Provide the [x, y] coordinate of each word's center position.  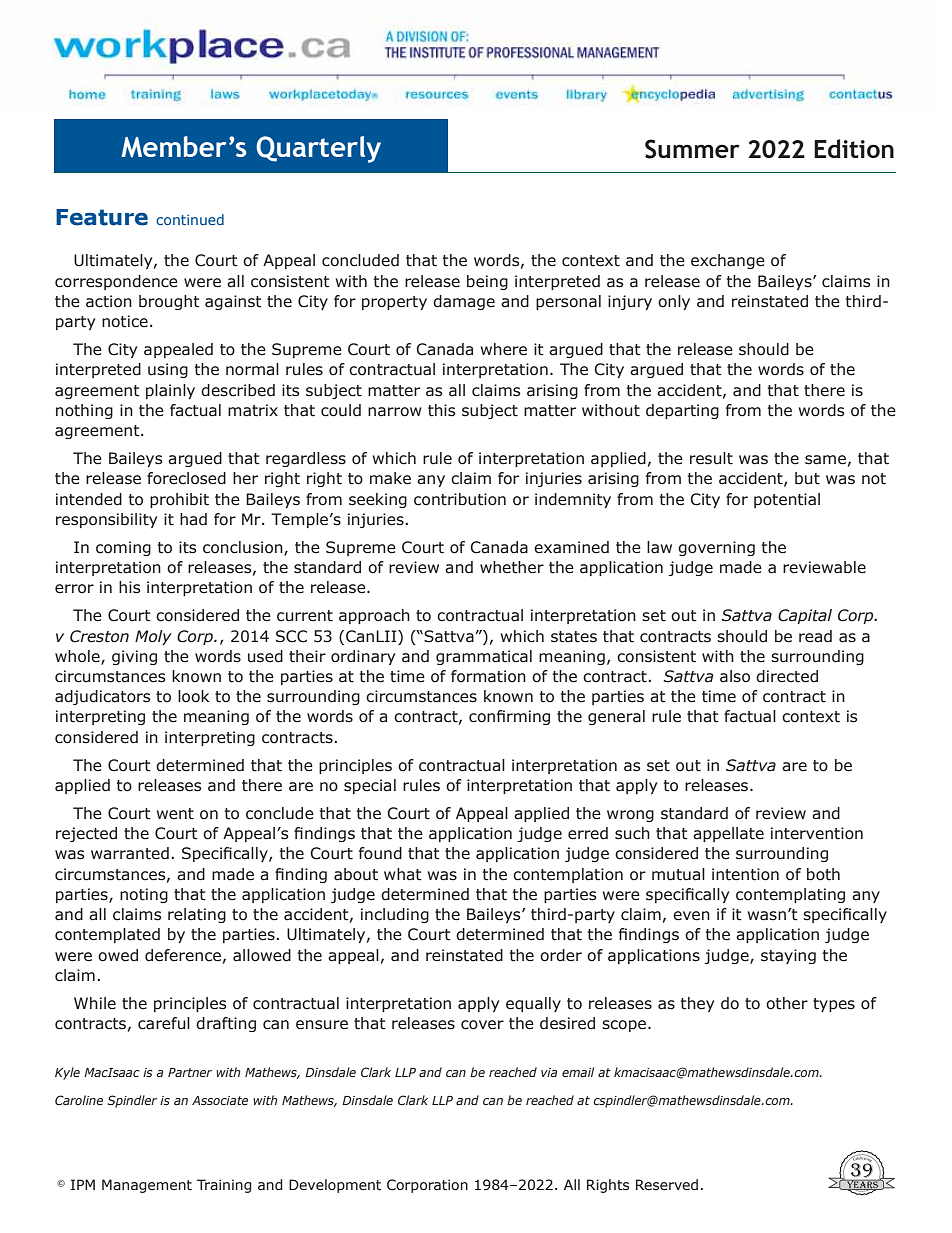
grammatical [484, 657]
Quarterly [318, 149]
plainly [170, 391]
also [735, 676]
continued [190, 219]
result [711, 458]
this [442, 410]
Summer [692, 149]
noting [144, 895]
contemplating [790, 895]
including [395, 915]
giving [134, 657]
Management [147, 1186]
